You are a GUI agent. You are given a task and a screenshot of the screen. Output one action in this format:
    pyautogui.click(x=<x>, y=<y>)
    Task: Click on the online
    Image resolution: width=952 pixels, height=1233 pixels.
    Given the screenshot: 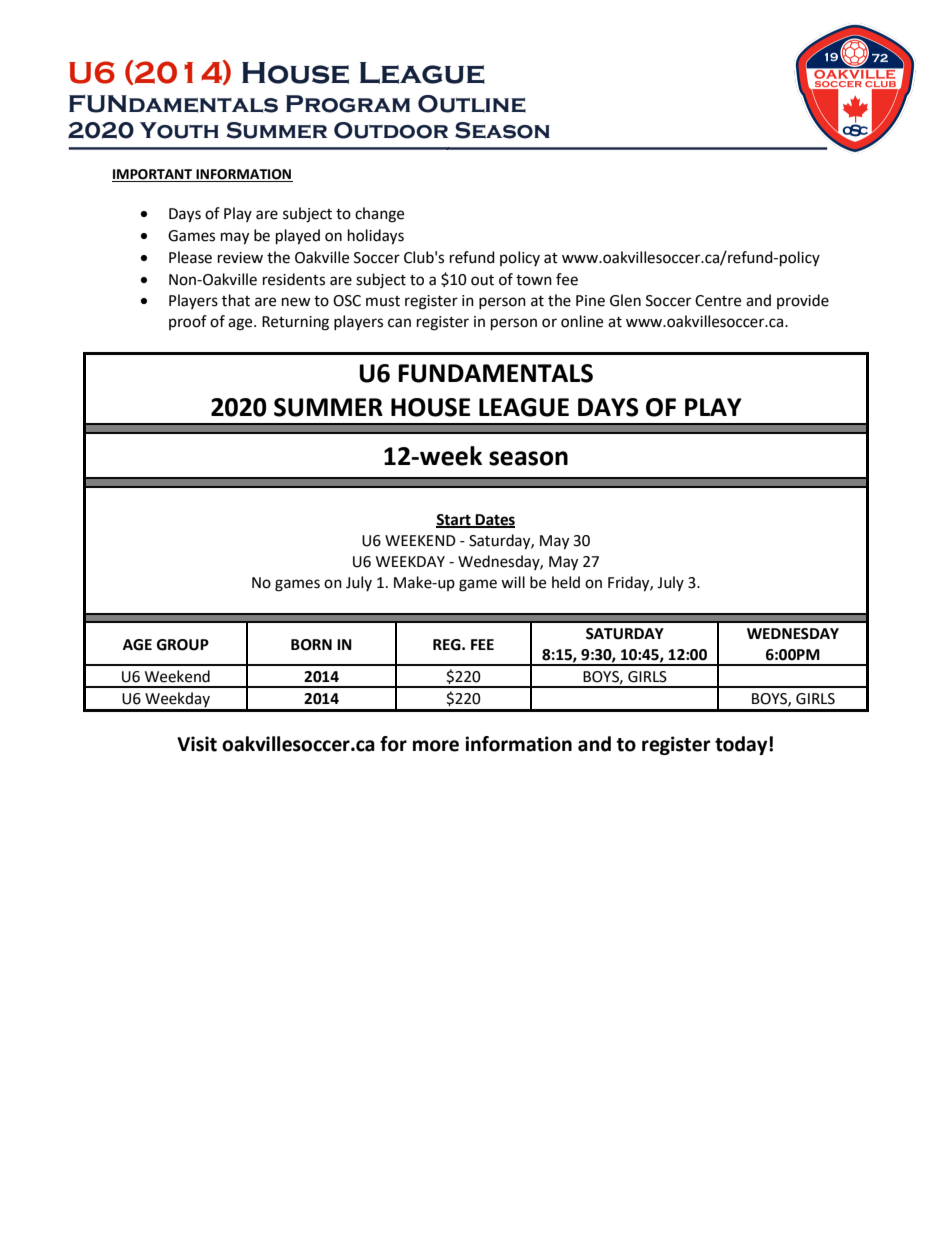 What is the action you would take?
    pyautogui.click(x=582, y=321)
